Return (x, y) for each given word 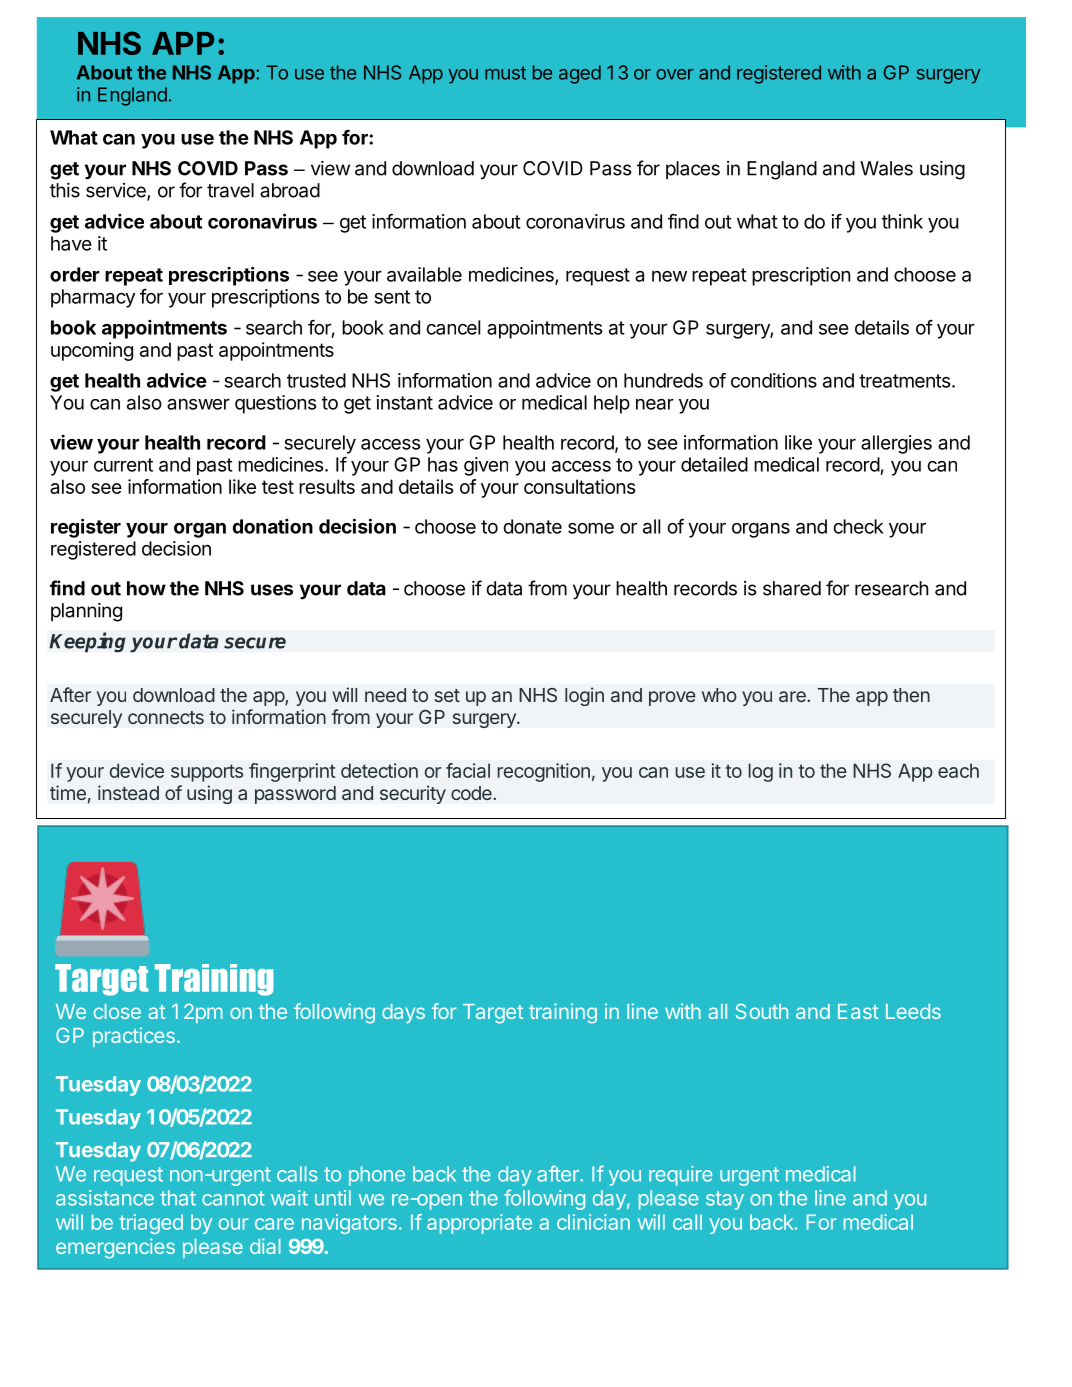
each (958, 770)
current (123, 465)
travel (230, 190)
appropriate (479, 1224)
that (178, 1198)
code (472, 793)
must (505, 73)
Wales (886, 168)
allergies (896, 444)
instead (128, 792)
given (486, 466)
